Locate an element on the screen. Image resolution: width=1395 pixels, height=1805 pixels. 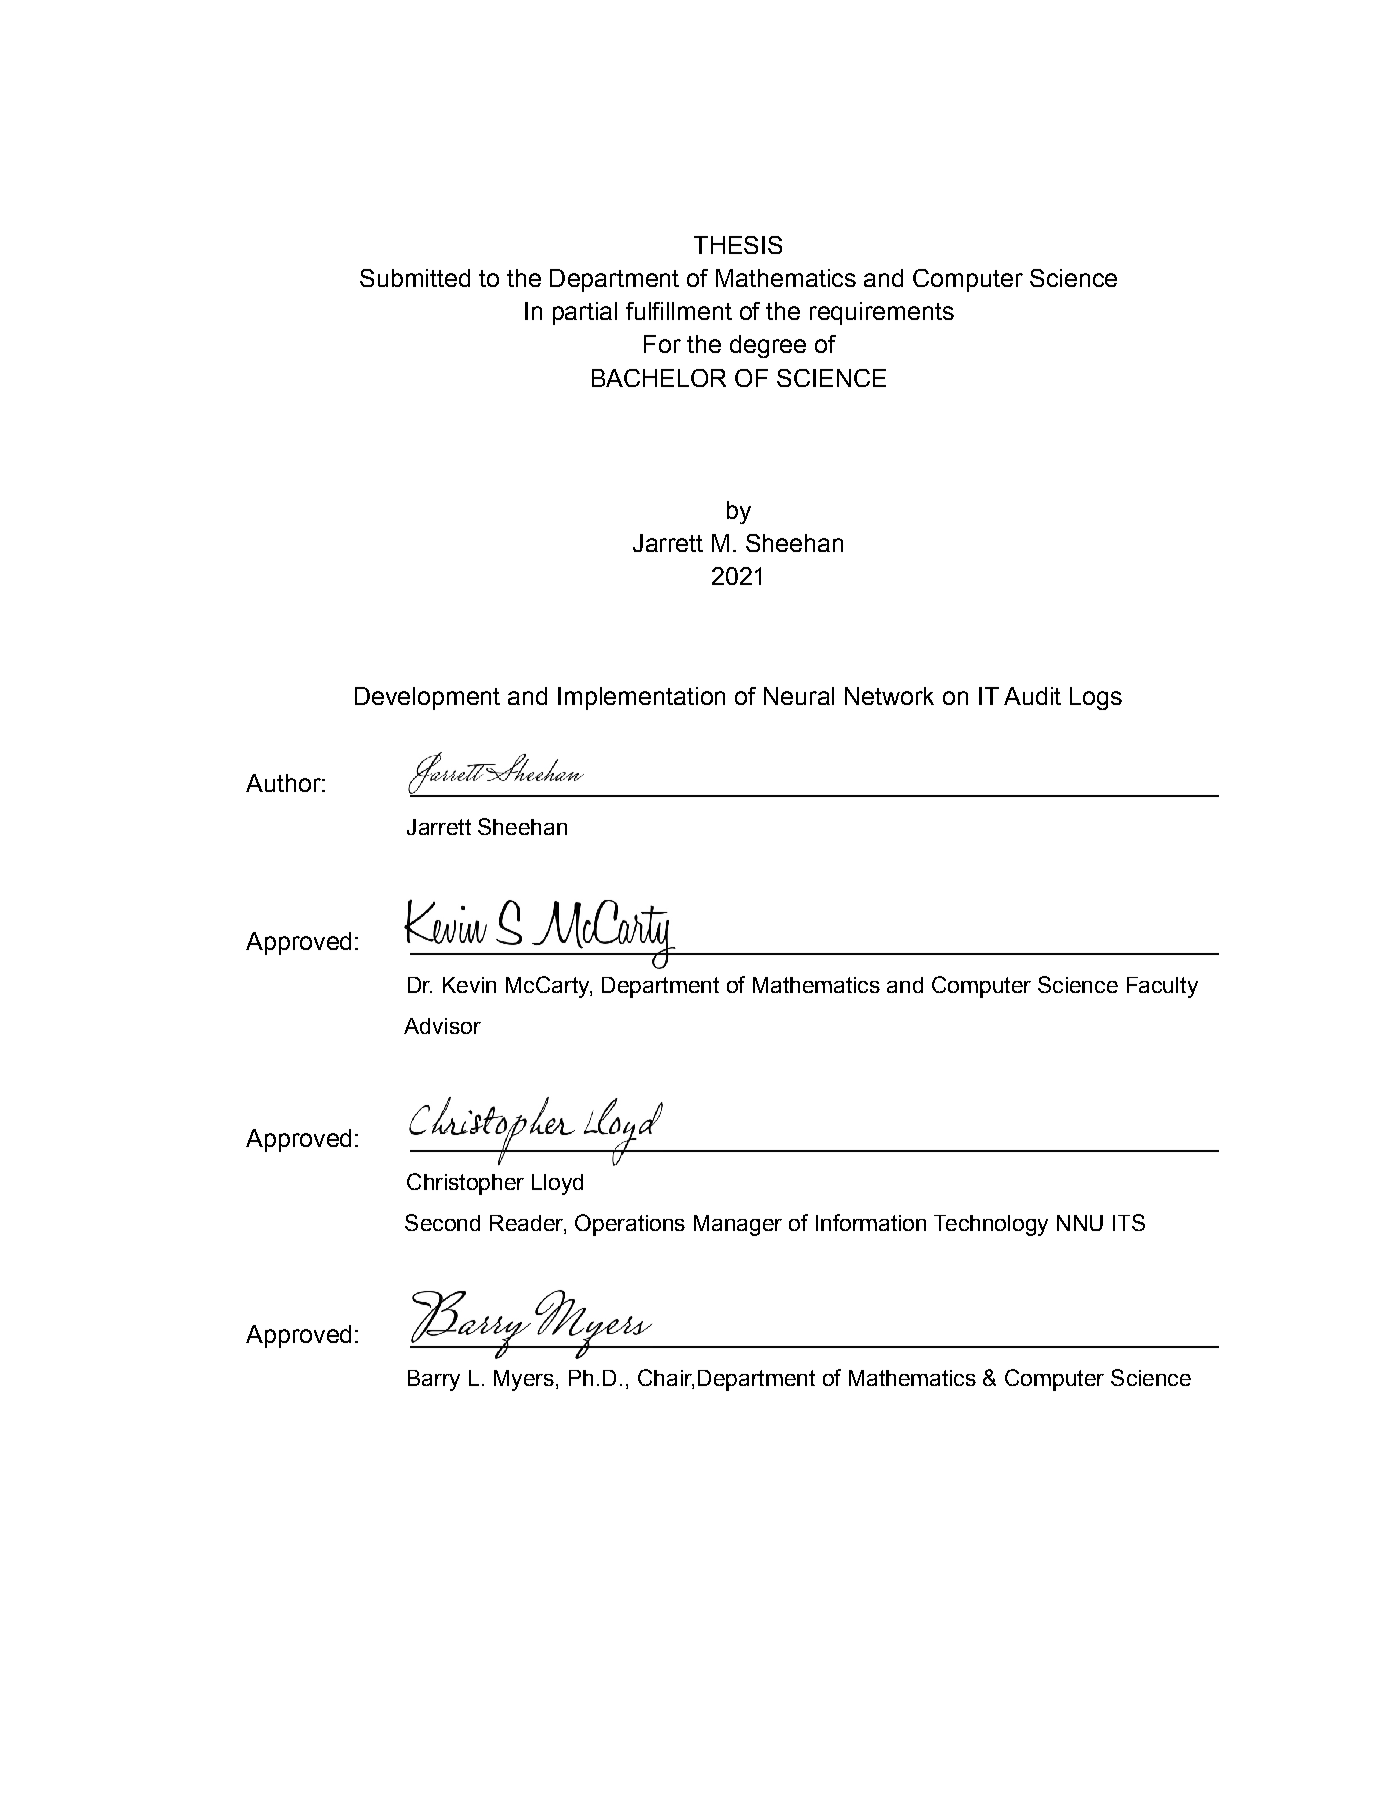
requirements is located at coordinates (882, 313).
